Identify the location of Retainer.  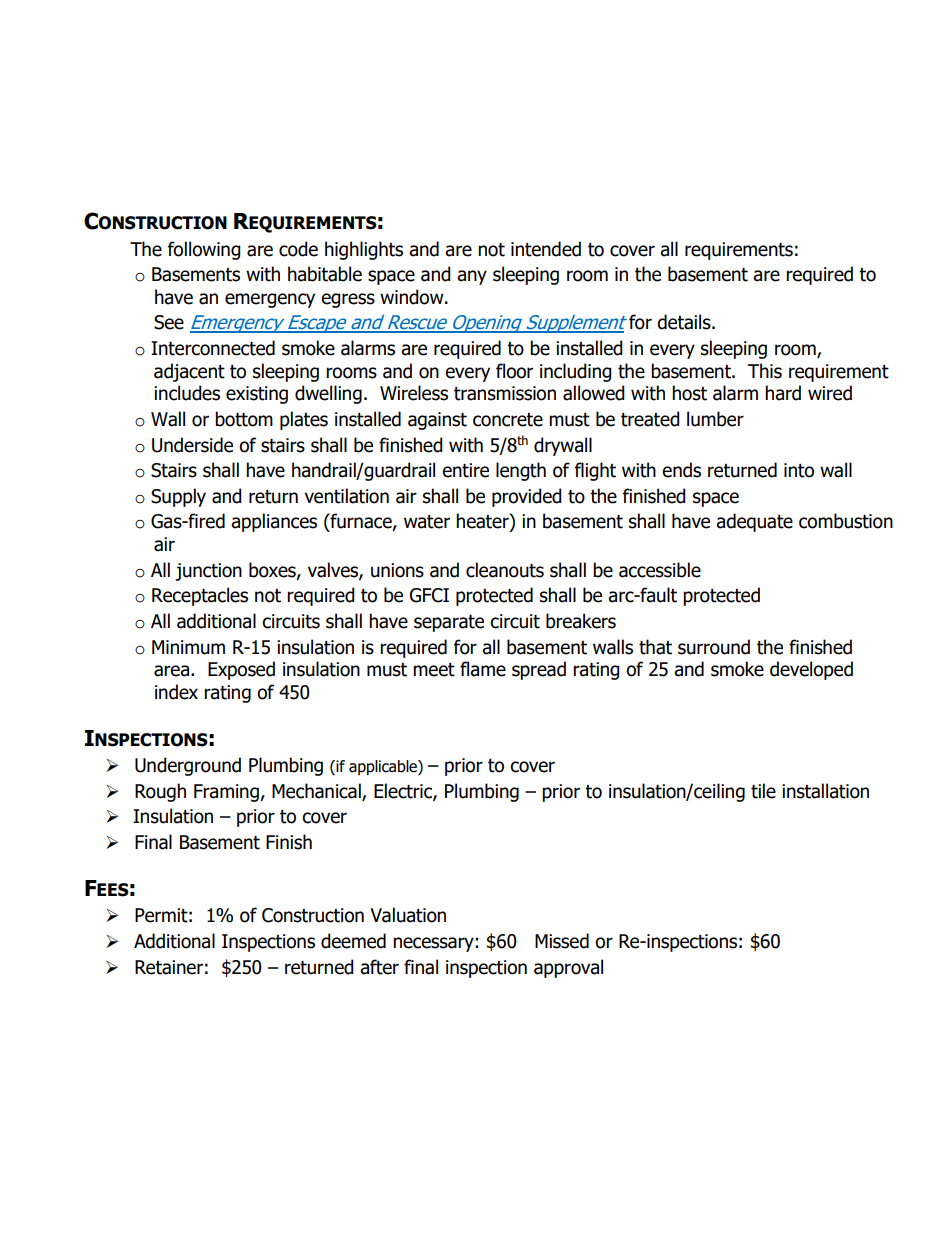
(169, 967).
